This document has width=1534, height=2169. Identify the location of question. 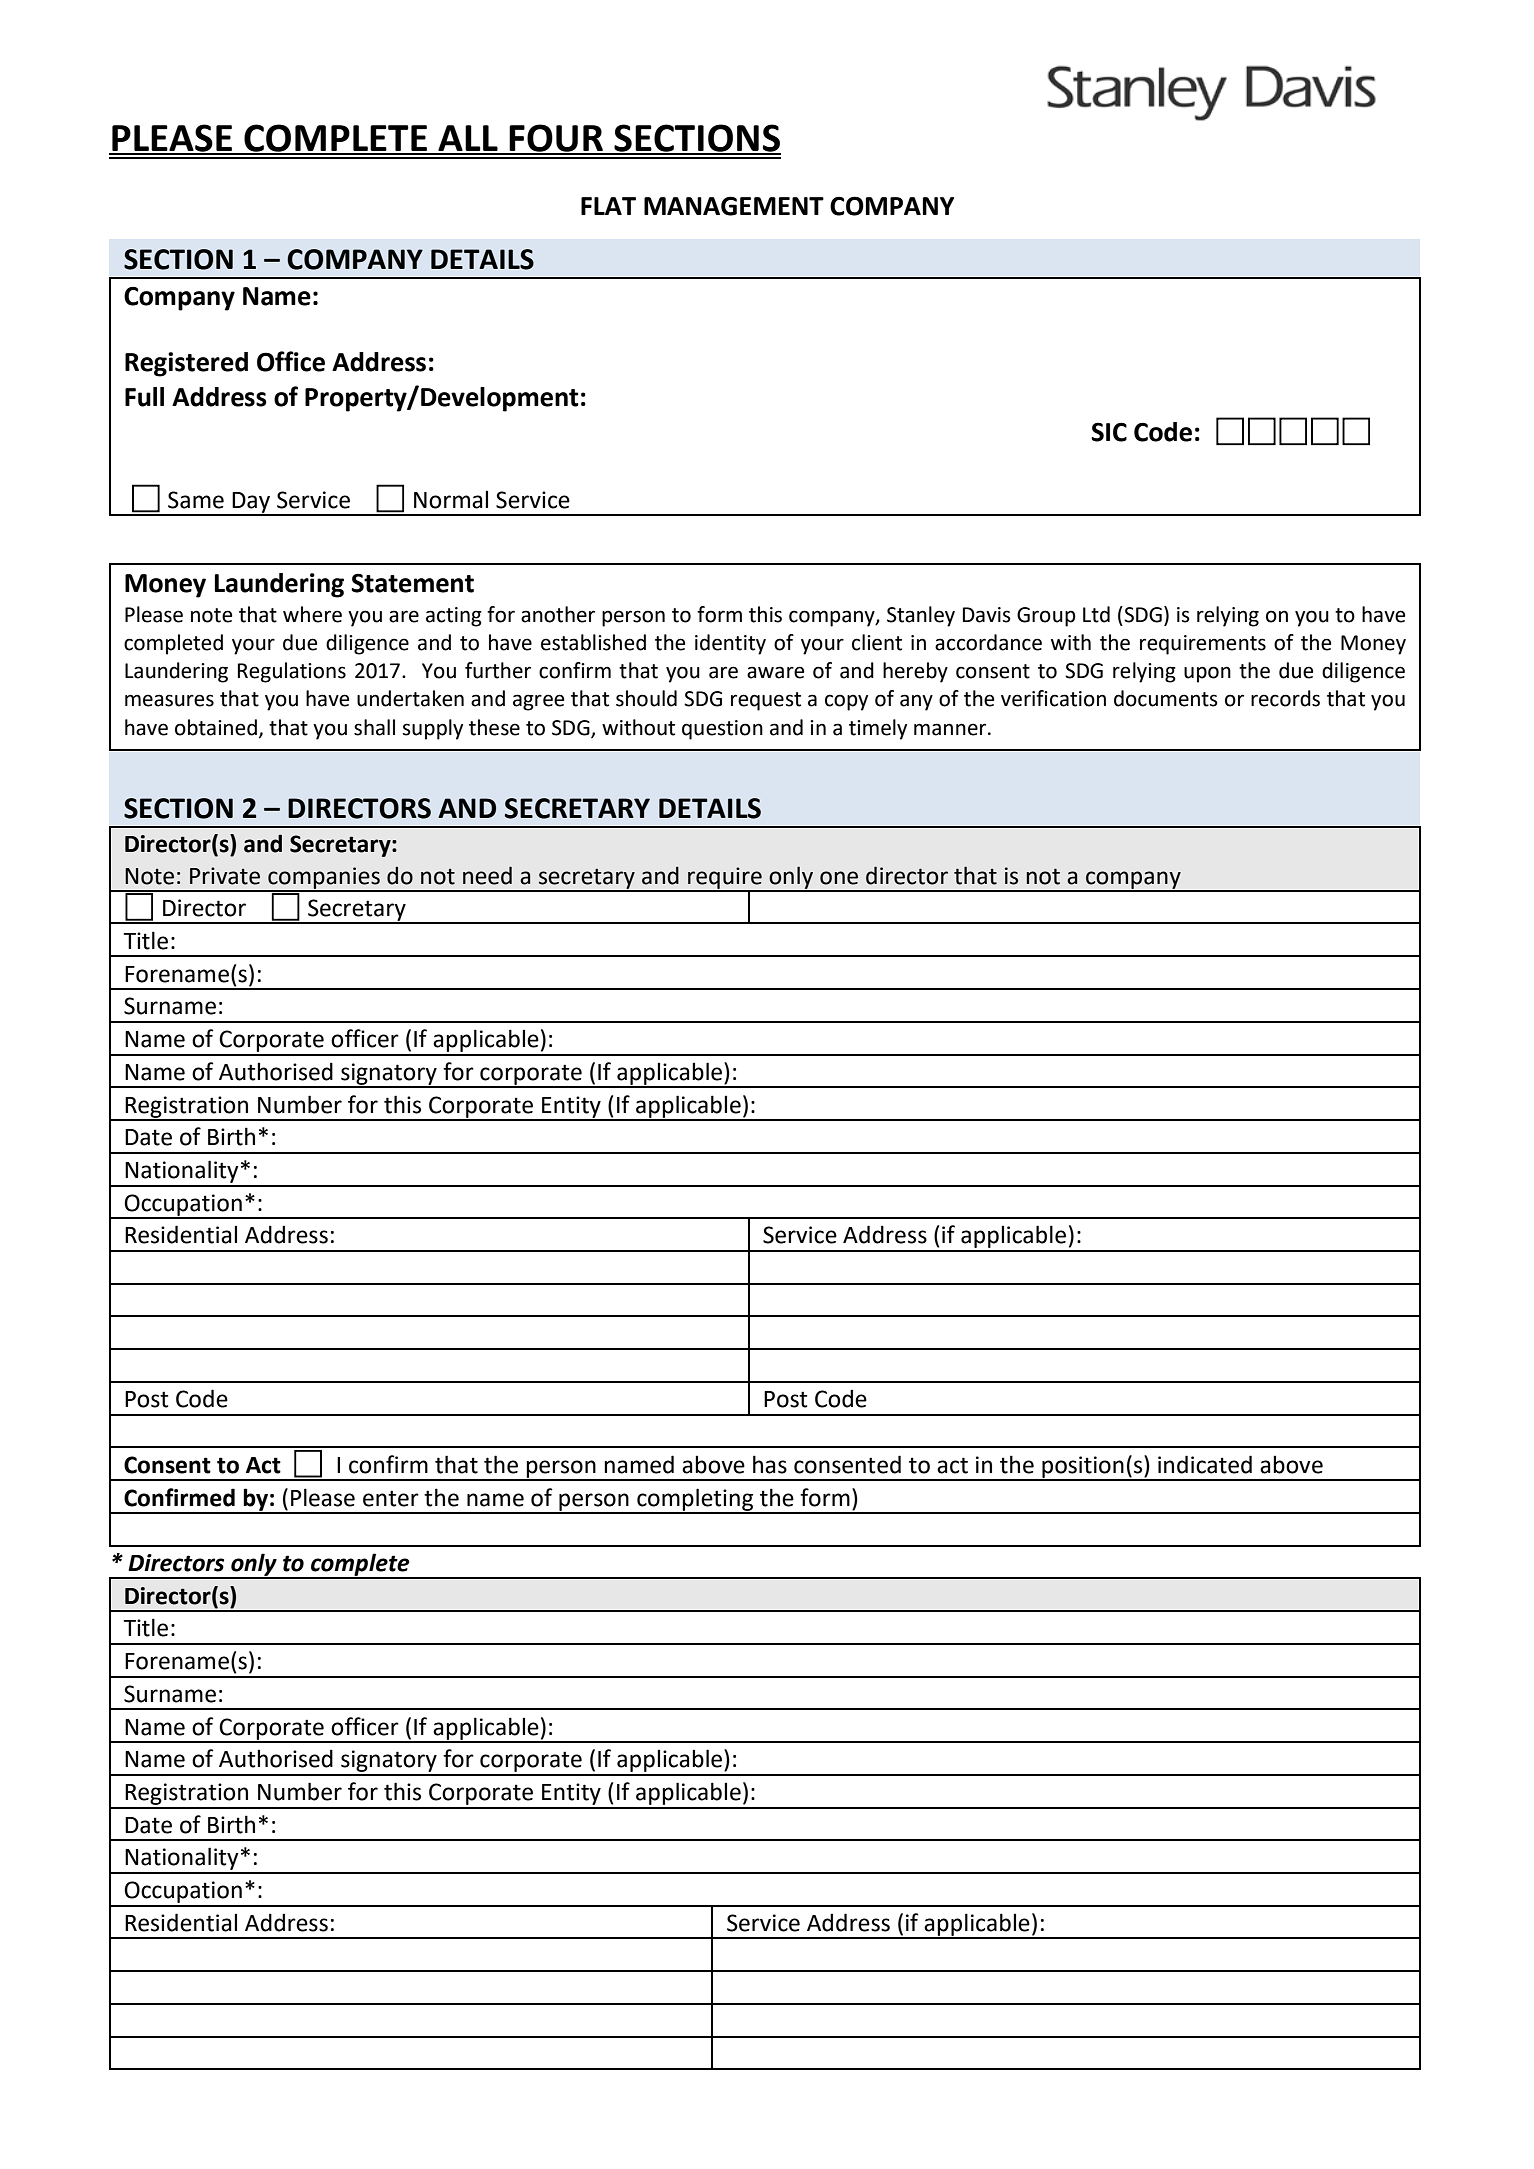
(722, 730).
